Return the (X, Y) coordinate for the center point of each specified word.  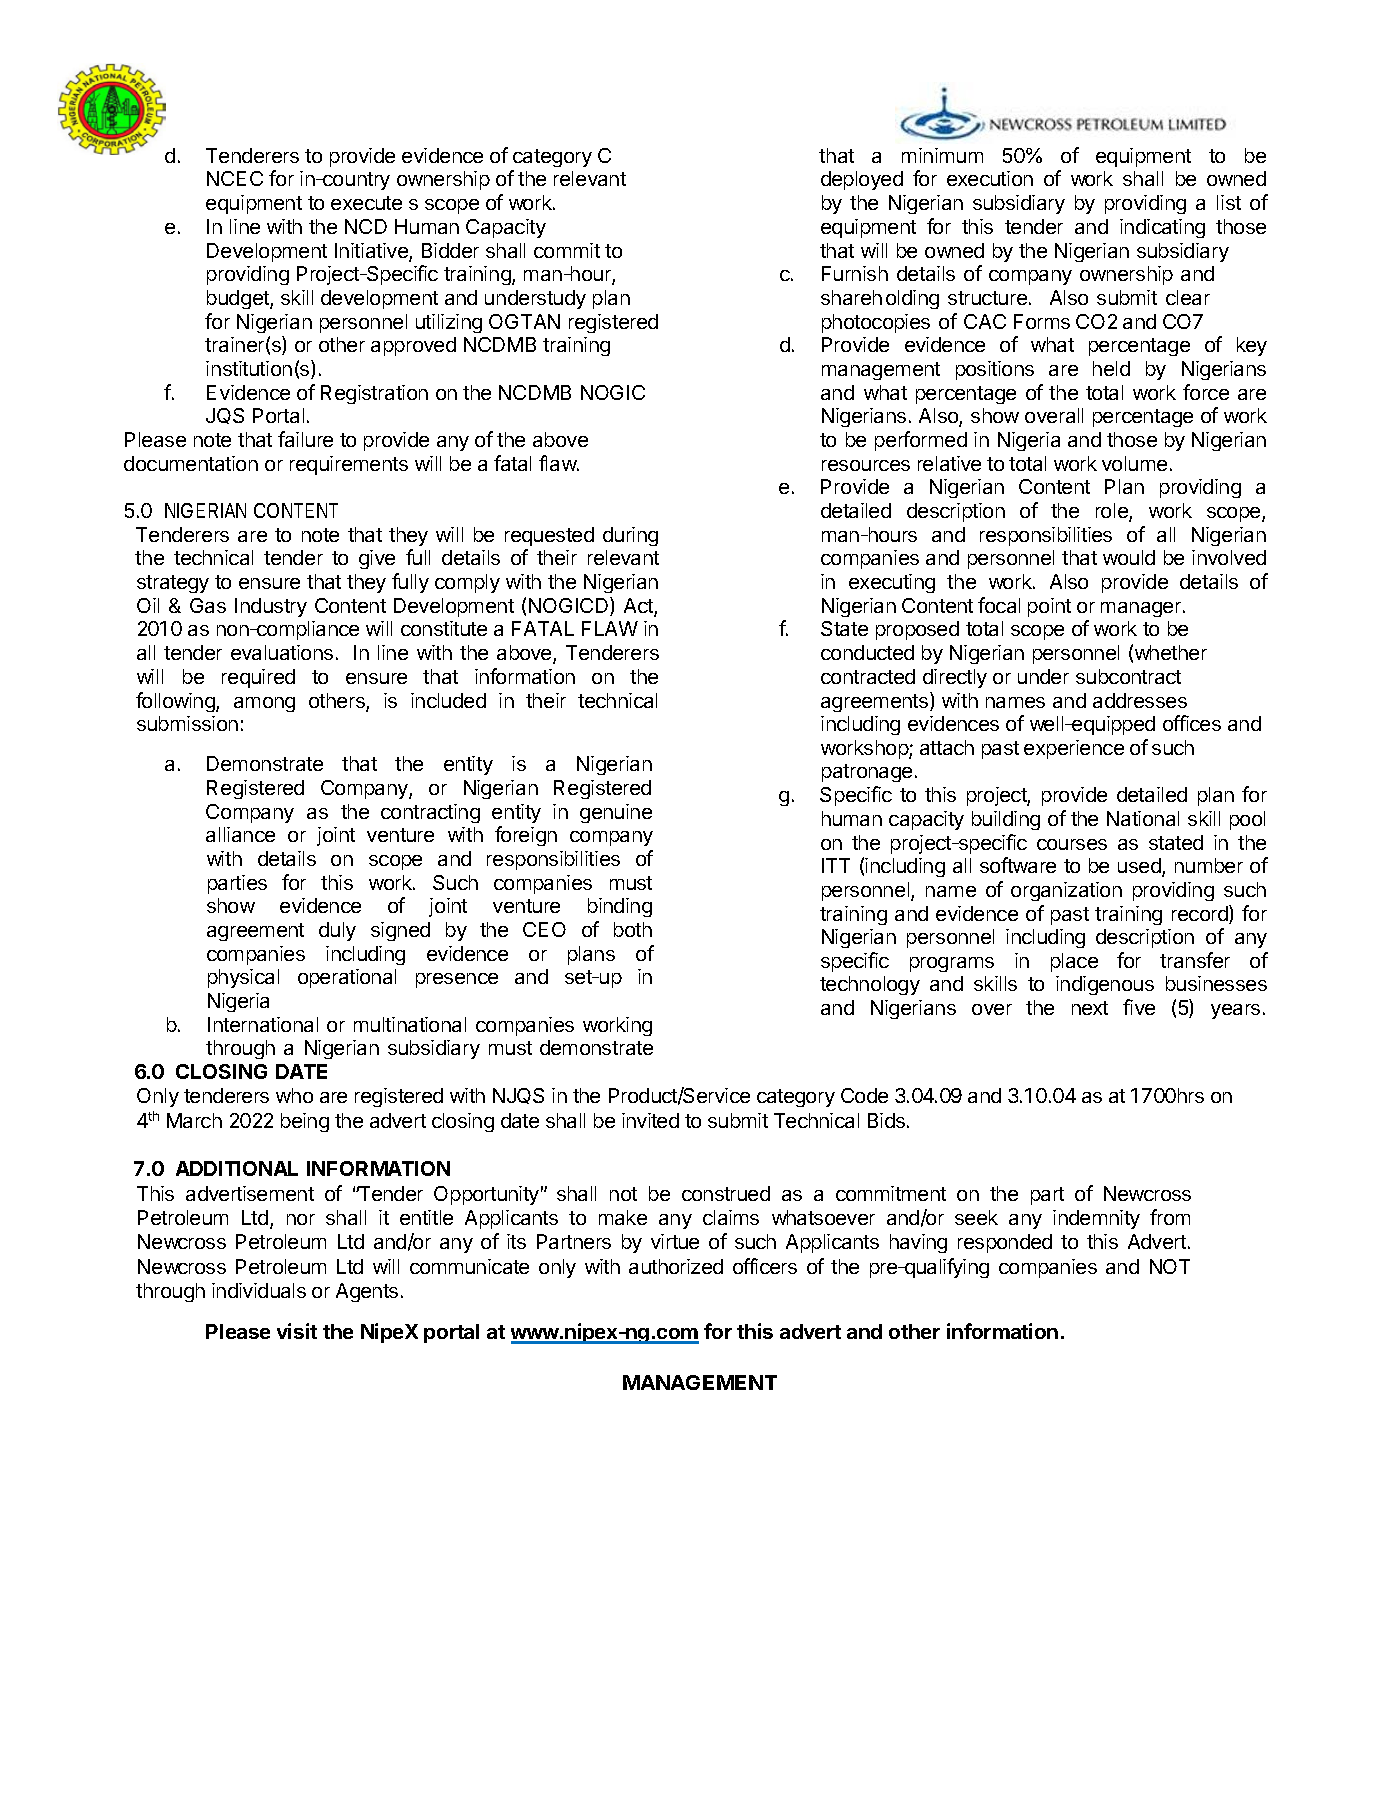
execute (366, 203)
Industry (271, 607)
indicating (1162, 228)
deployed (862, 180)
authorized (676, 1266)
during (630, 536)
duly (337, 931)
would (1129, 557)
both (633, 929)
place (1074, 962)
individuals (259, 1290)
